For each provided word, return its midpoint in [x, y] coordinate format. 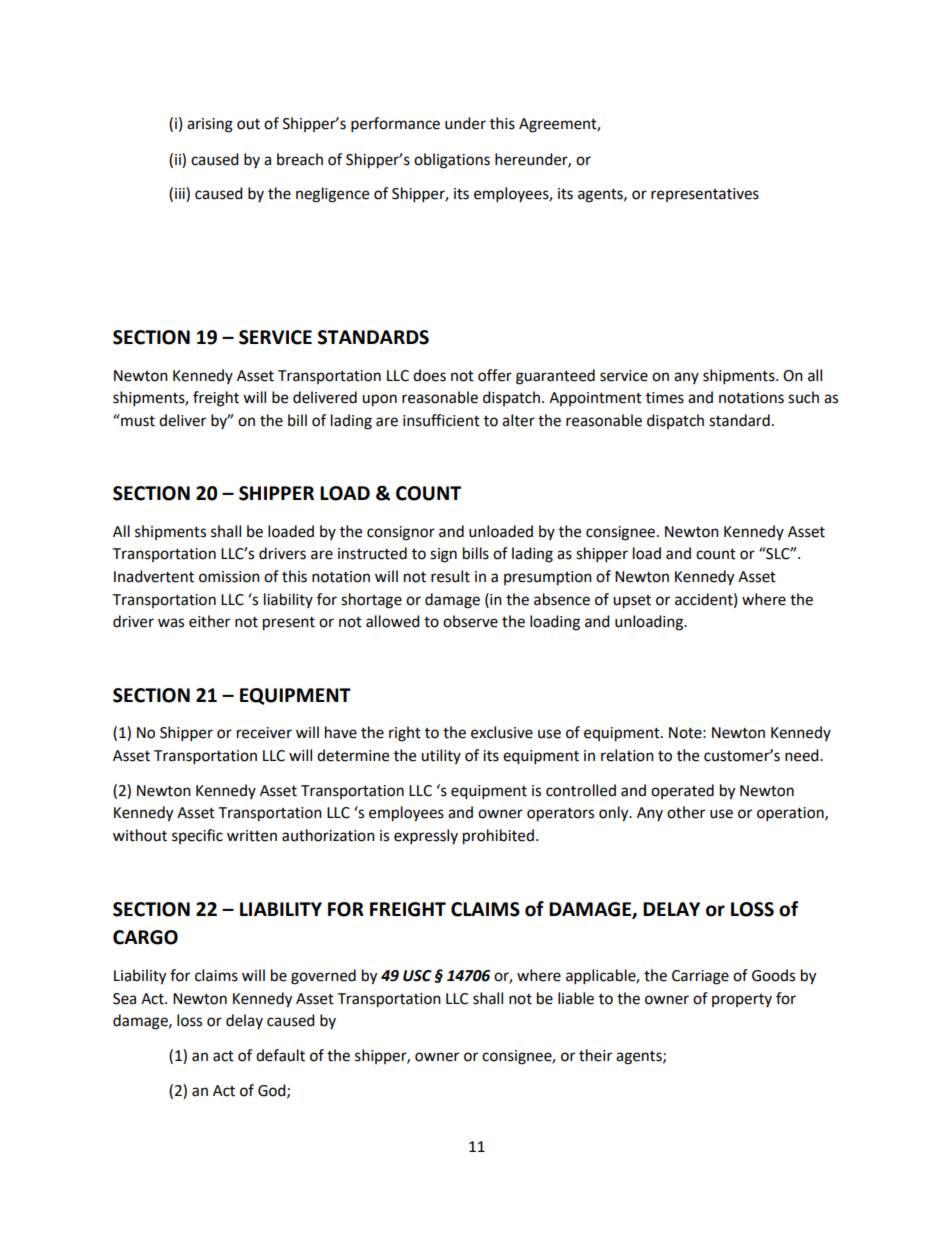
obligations [452, 161]
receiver [264, 733]
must [137, 420]
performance [395, 125]
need [803, 755]
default [280, 1055]
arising [210, 125]
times [665, 398]
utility [441, 756]
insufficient [441, 420]
